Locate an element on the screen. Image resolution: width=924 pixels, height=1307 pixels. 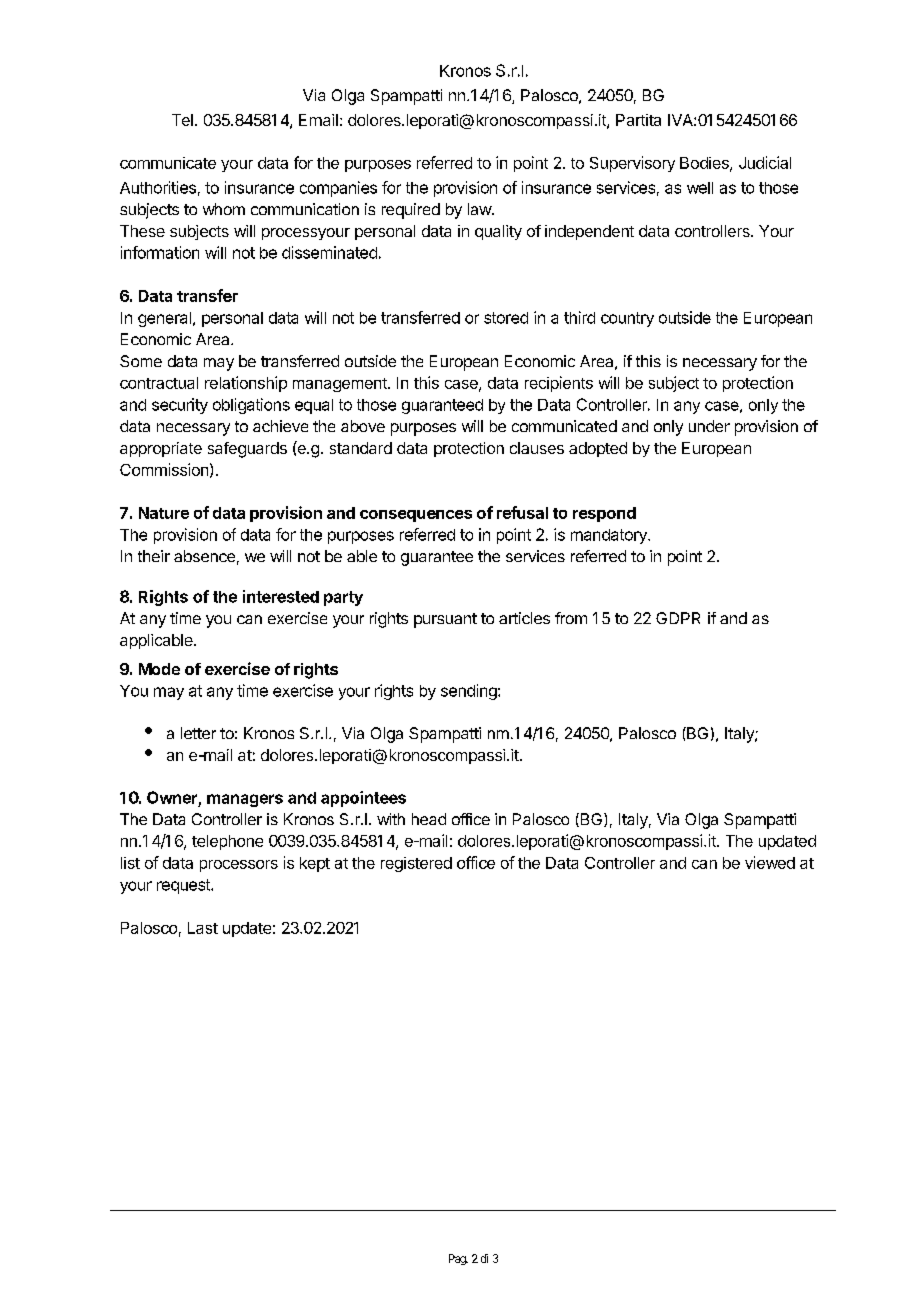
absence is located at coordinates (204, 556).
